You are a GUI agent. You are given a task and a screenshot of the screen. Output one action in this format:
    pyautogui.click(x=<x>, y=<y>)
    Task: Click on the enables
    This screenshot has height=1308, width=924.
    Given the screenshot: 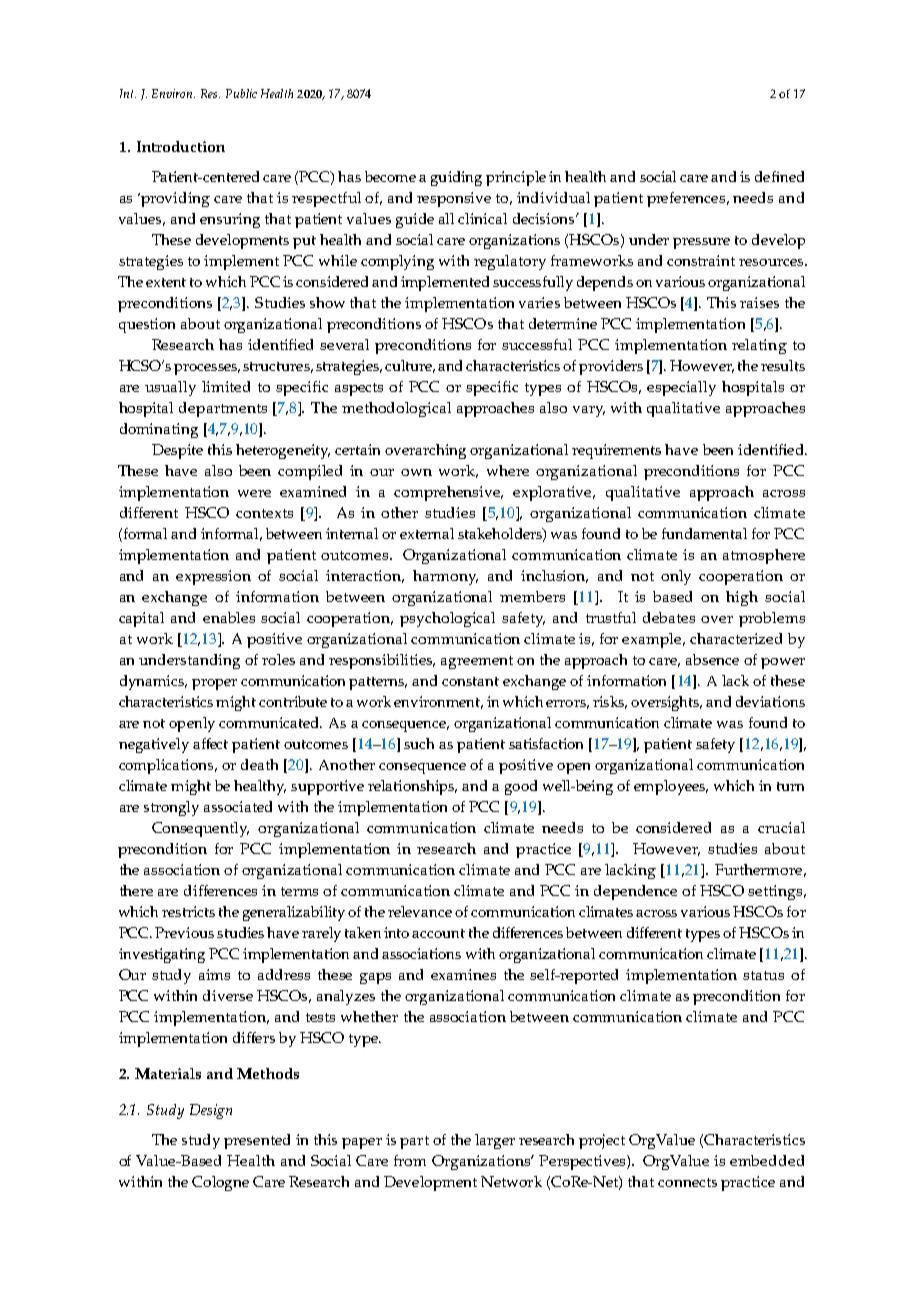 What is the action you would take?
    pyautogui.click(x=229, y=617)
